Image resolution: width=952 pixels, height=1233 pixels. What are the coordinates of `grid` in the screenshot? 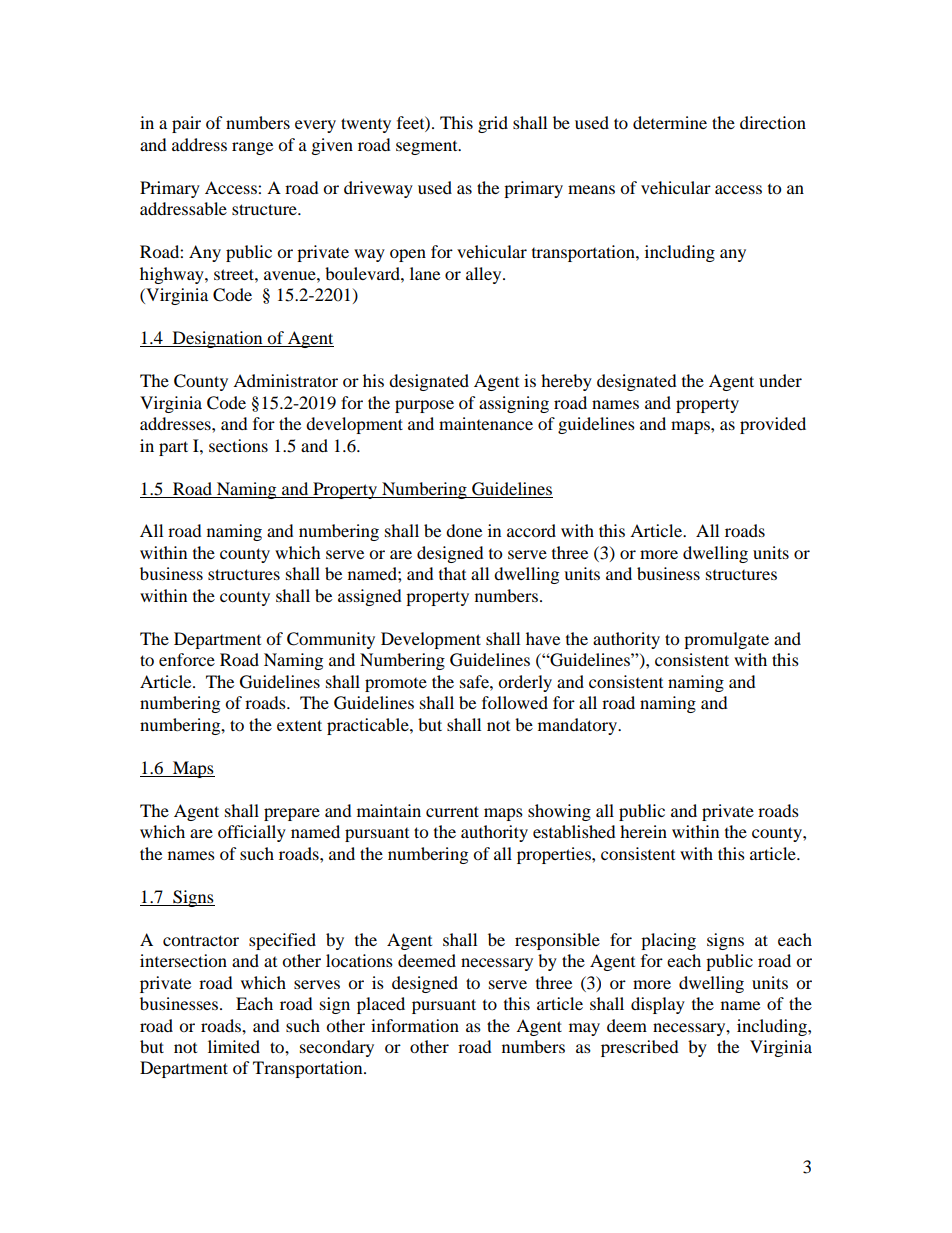 It's located at (493, 124).
